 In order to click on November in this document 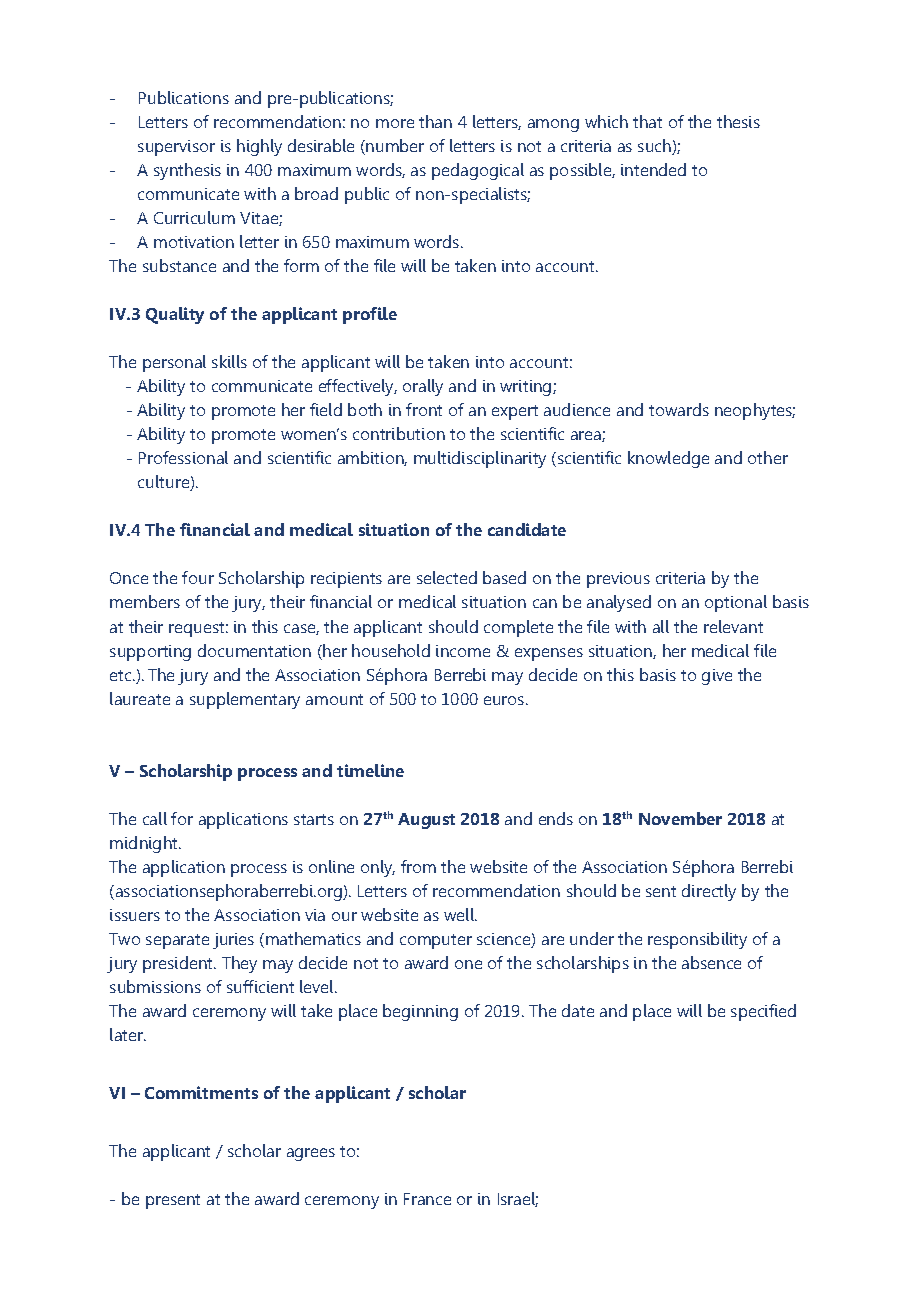, I will do `click(680, 818)`.
